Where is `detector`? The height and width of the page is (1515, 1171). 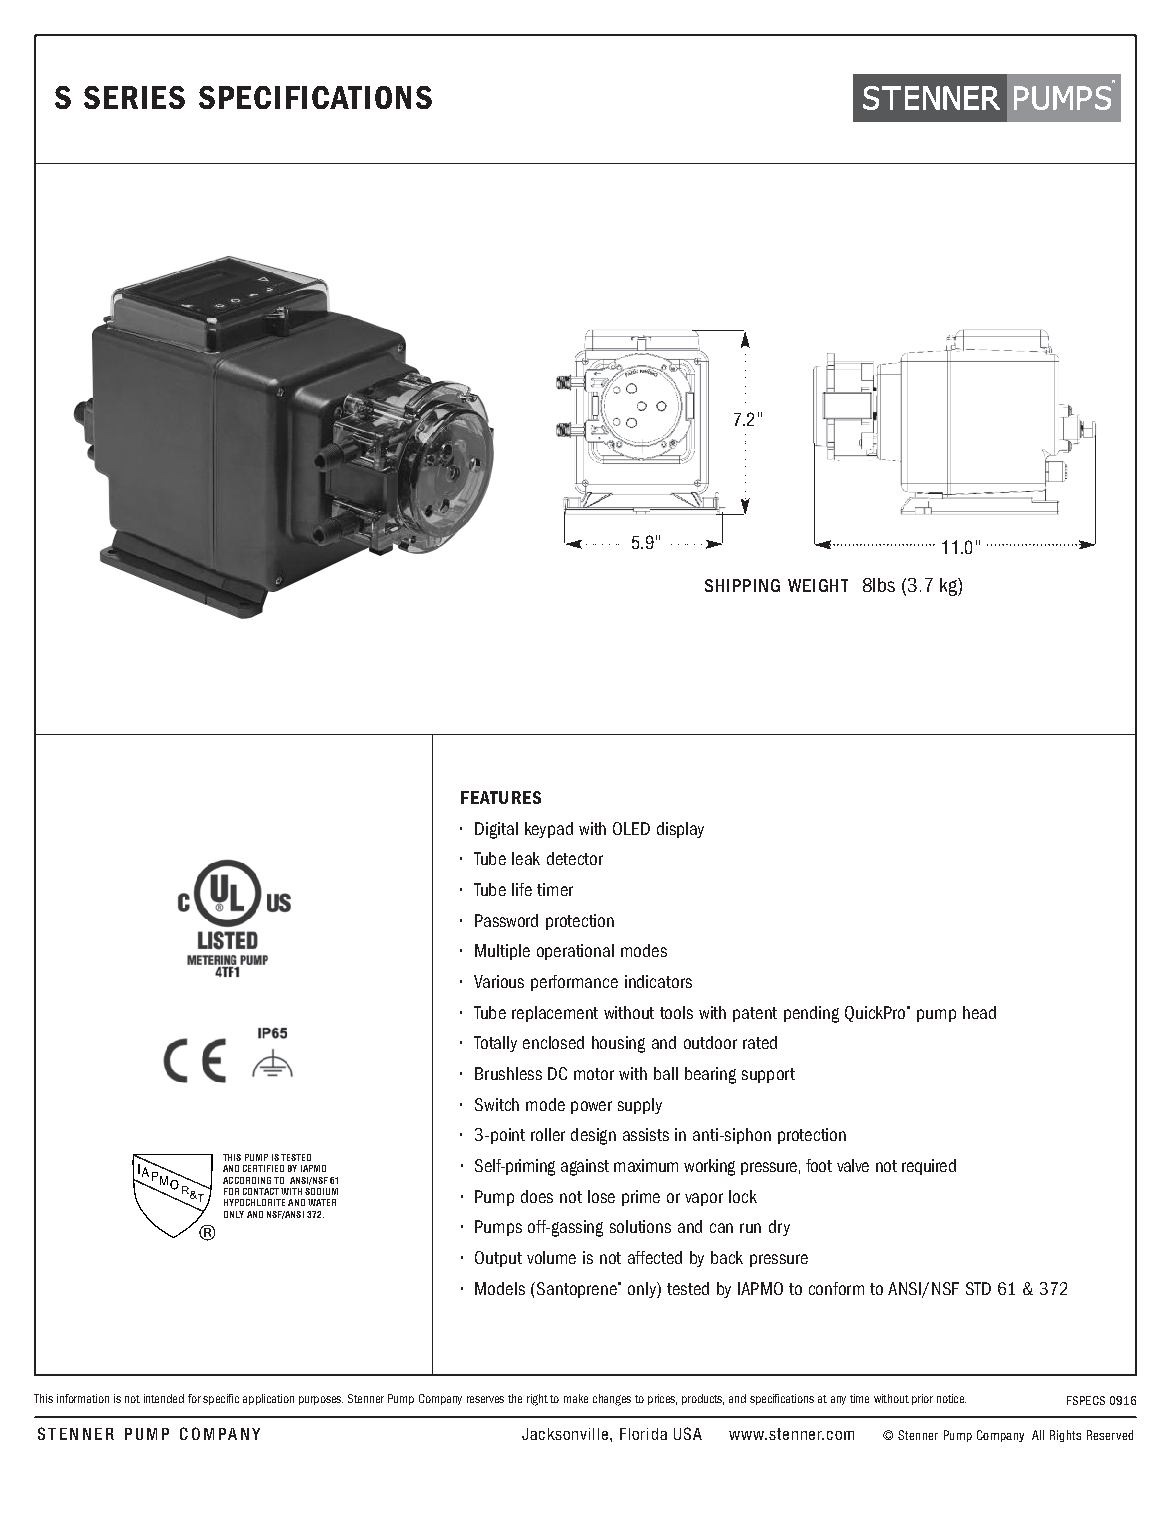
detector is located at coordinates (575, 858).
